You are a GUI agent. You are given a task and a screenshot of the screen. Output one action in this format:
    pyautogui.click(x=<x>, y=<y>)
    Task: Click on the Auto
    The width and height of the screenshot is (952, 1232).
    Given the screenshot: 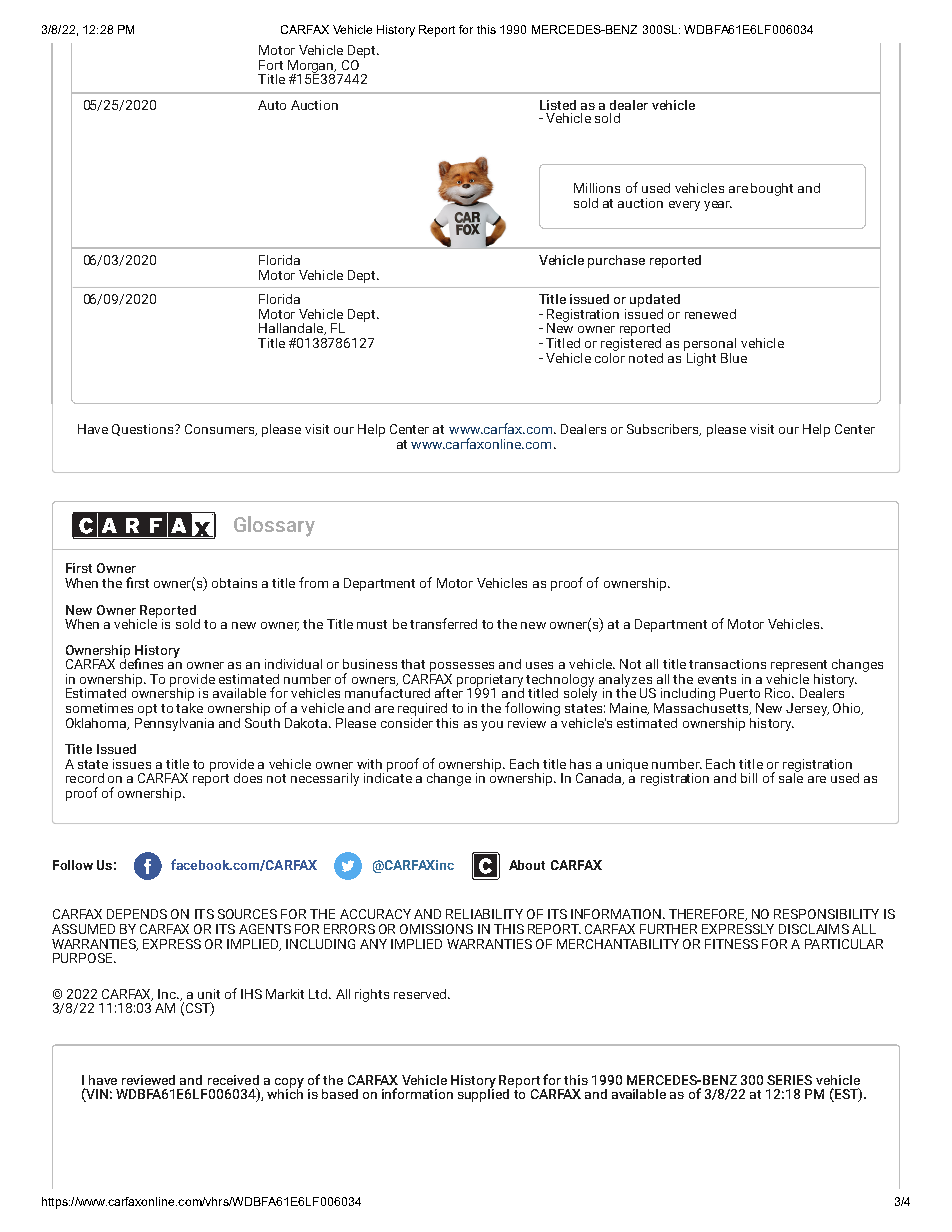 What is the action you would take?
    pyautogui.click(x=272, y=105)
